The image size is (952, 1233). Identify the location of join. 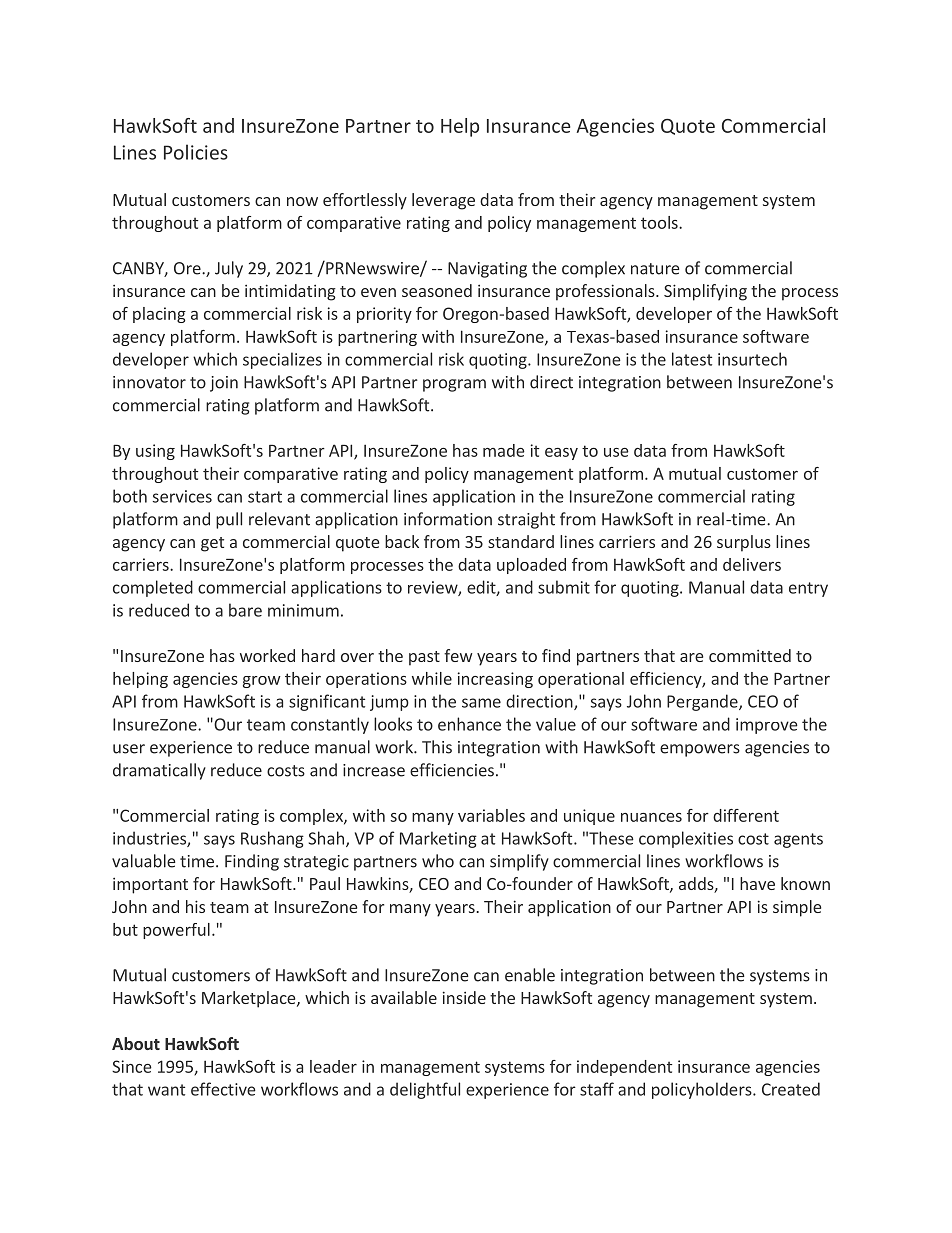
(224, 384).
